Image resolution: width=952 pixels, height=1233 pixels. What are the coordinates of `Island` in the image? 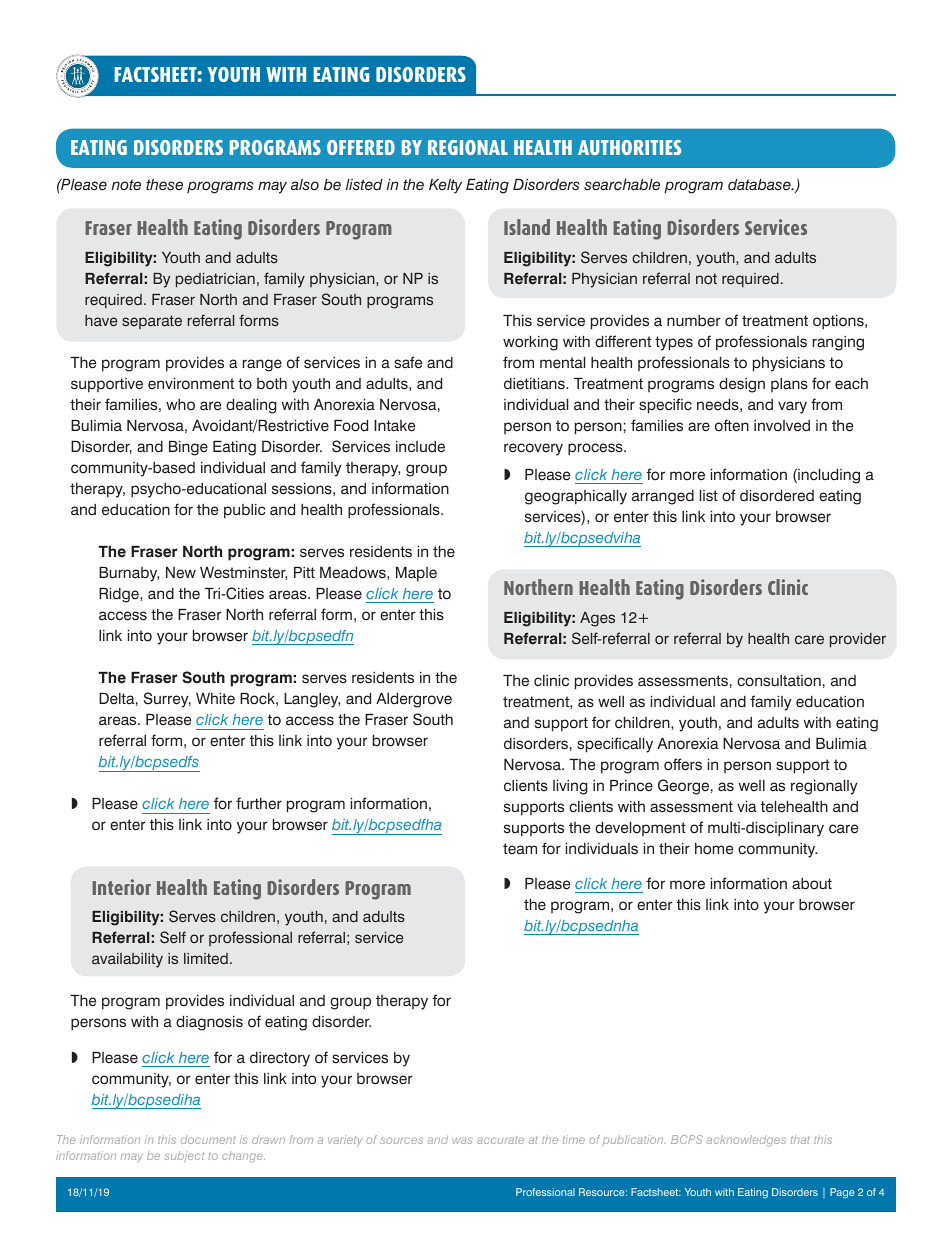 It's located at (527, 227).
